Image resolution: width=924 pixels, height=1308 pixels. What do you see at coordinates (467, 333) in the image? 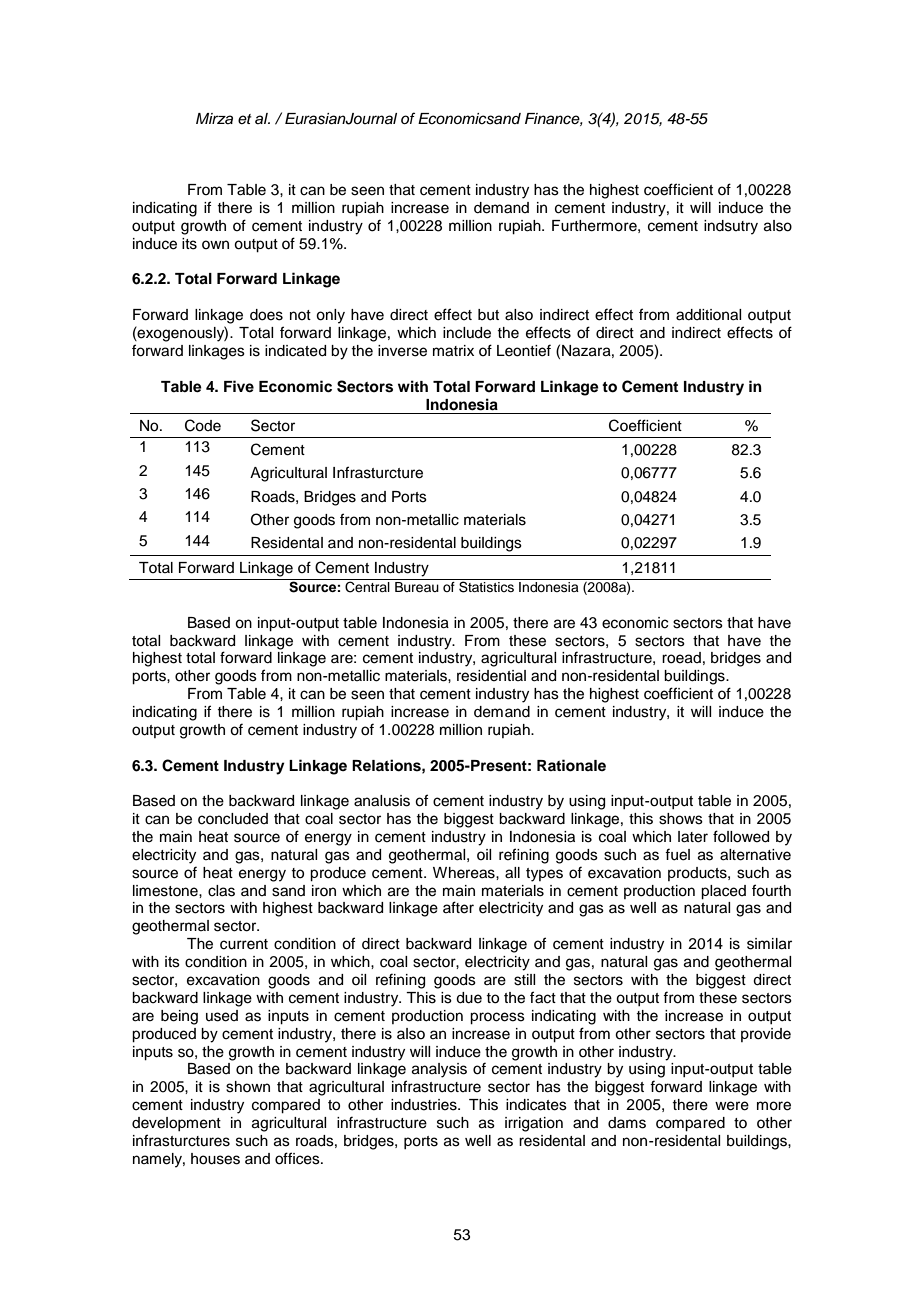
I see `include` at bounding box center [467, 333].
